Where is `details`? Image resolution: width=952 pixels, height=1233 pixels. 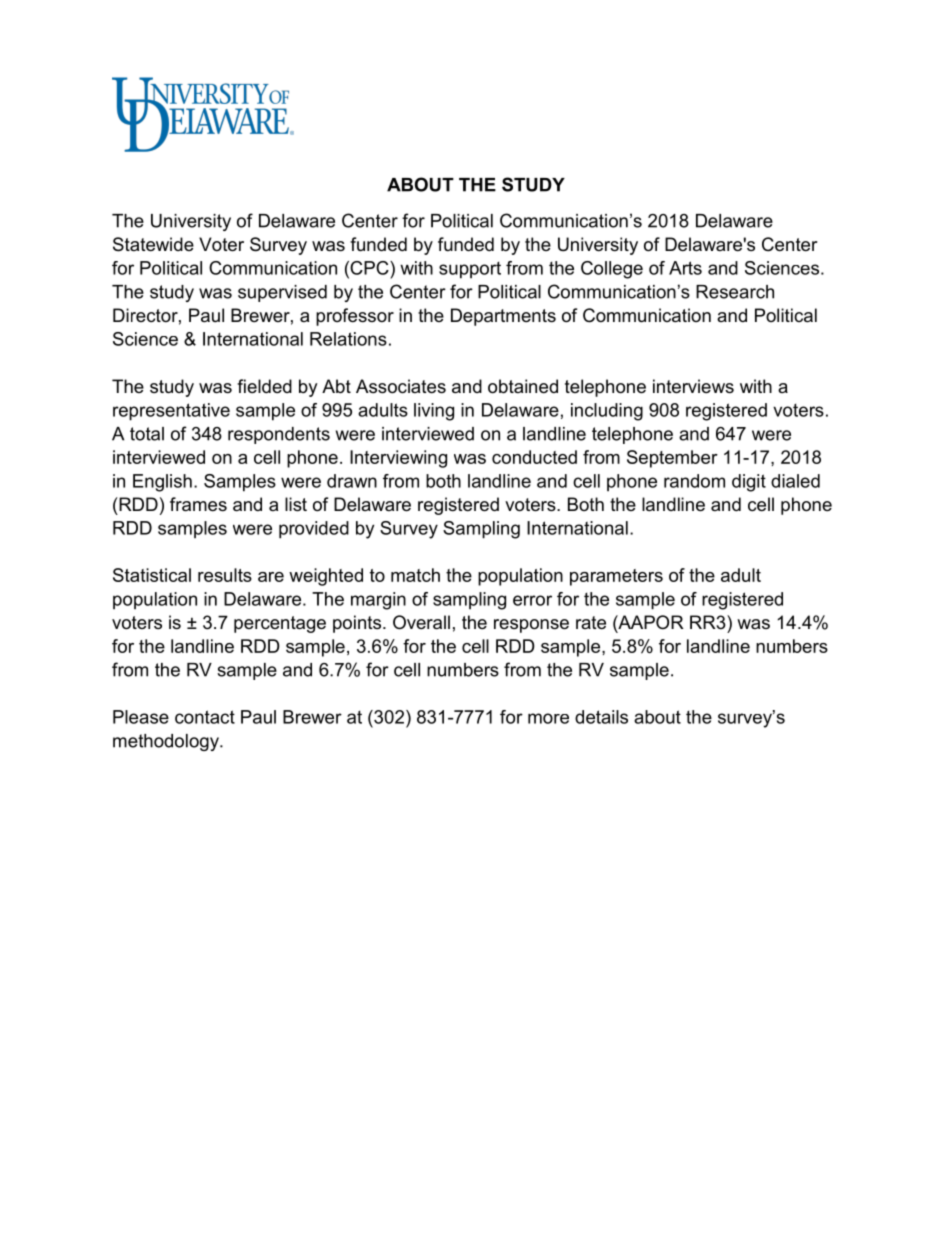
details is located at coordinates (601, 717).
